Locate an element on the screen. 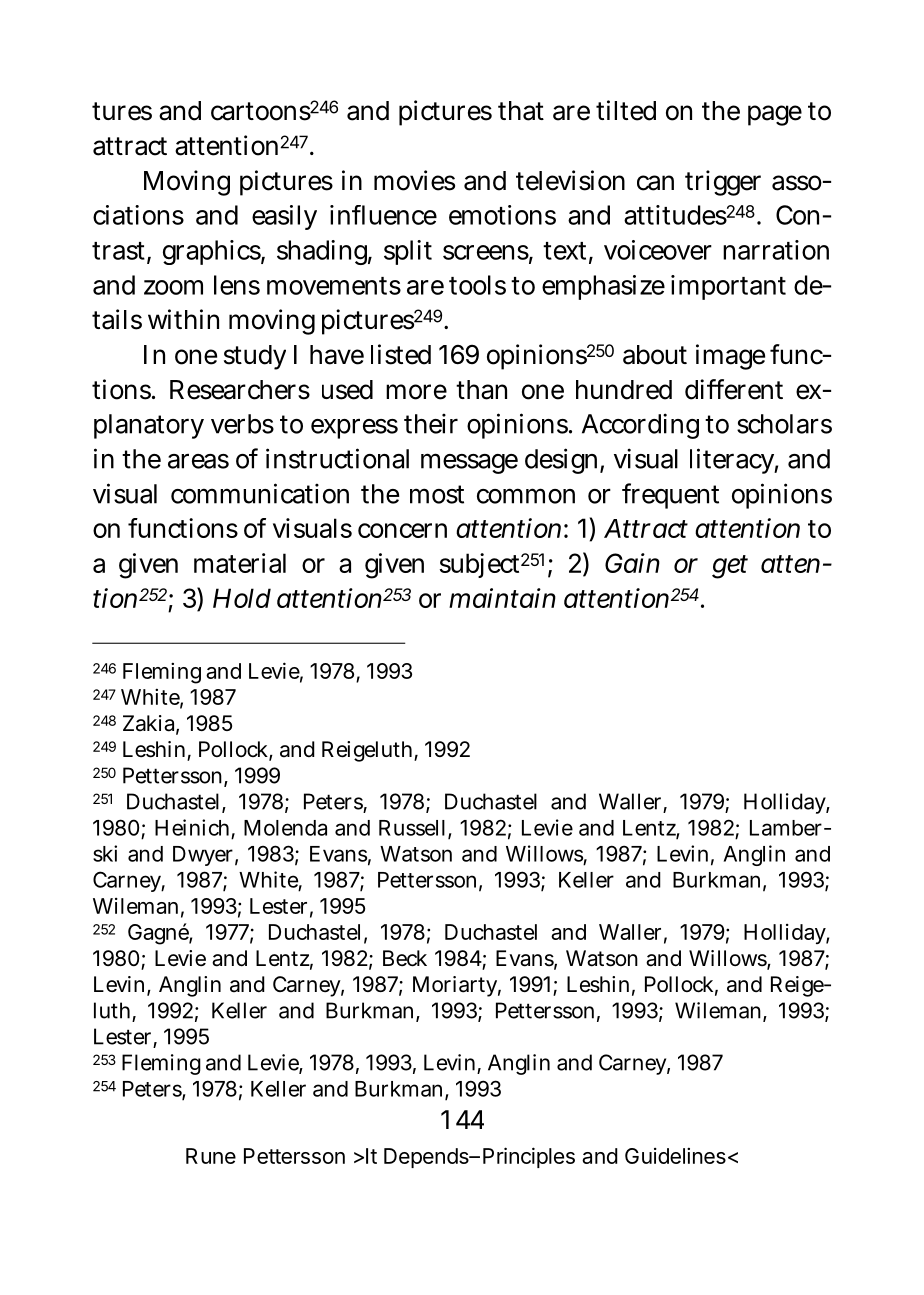 This screenshot has height=1295, width=924. Rune is located at coordinates (211, 1156).
